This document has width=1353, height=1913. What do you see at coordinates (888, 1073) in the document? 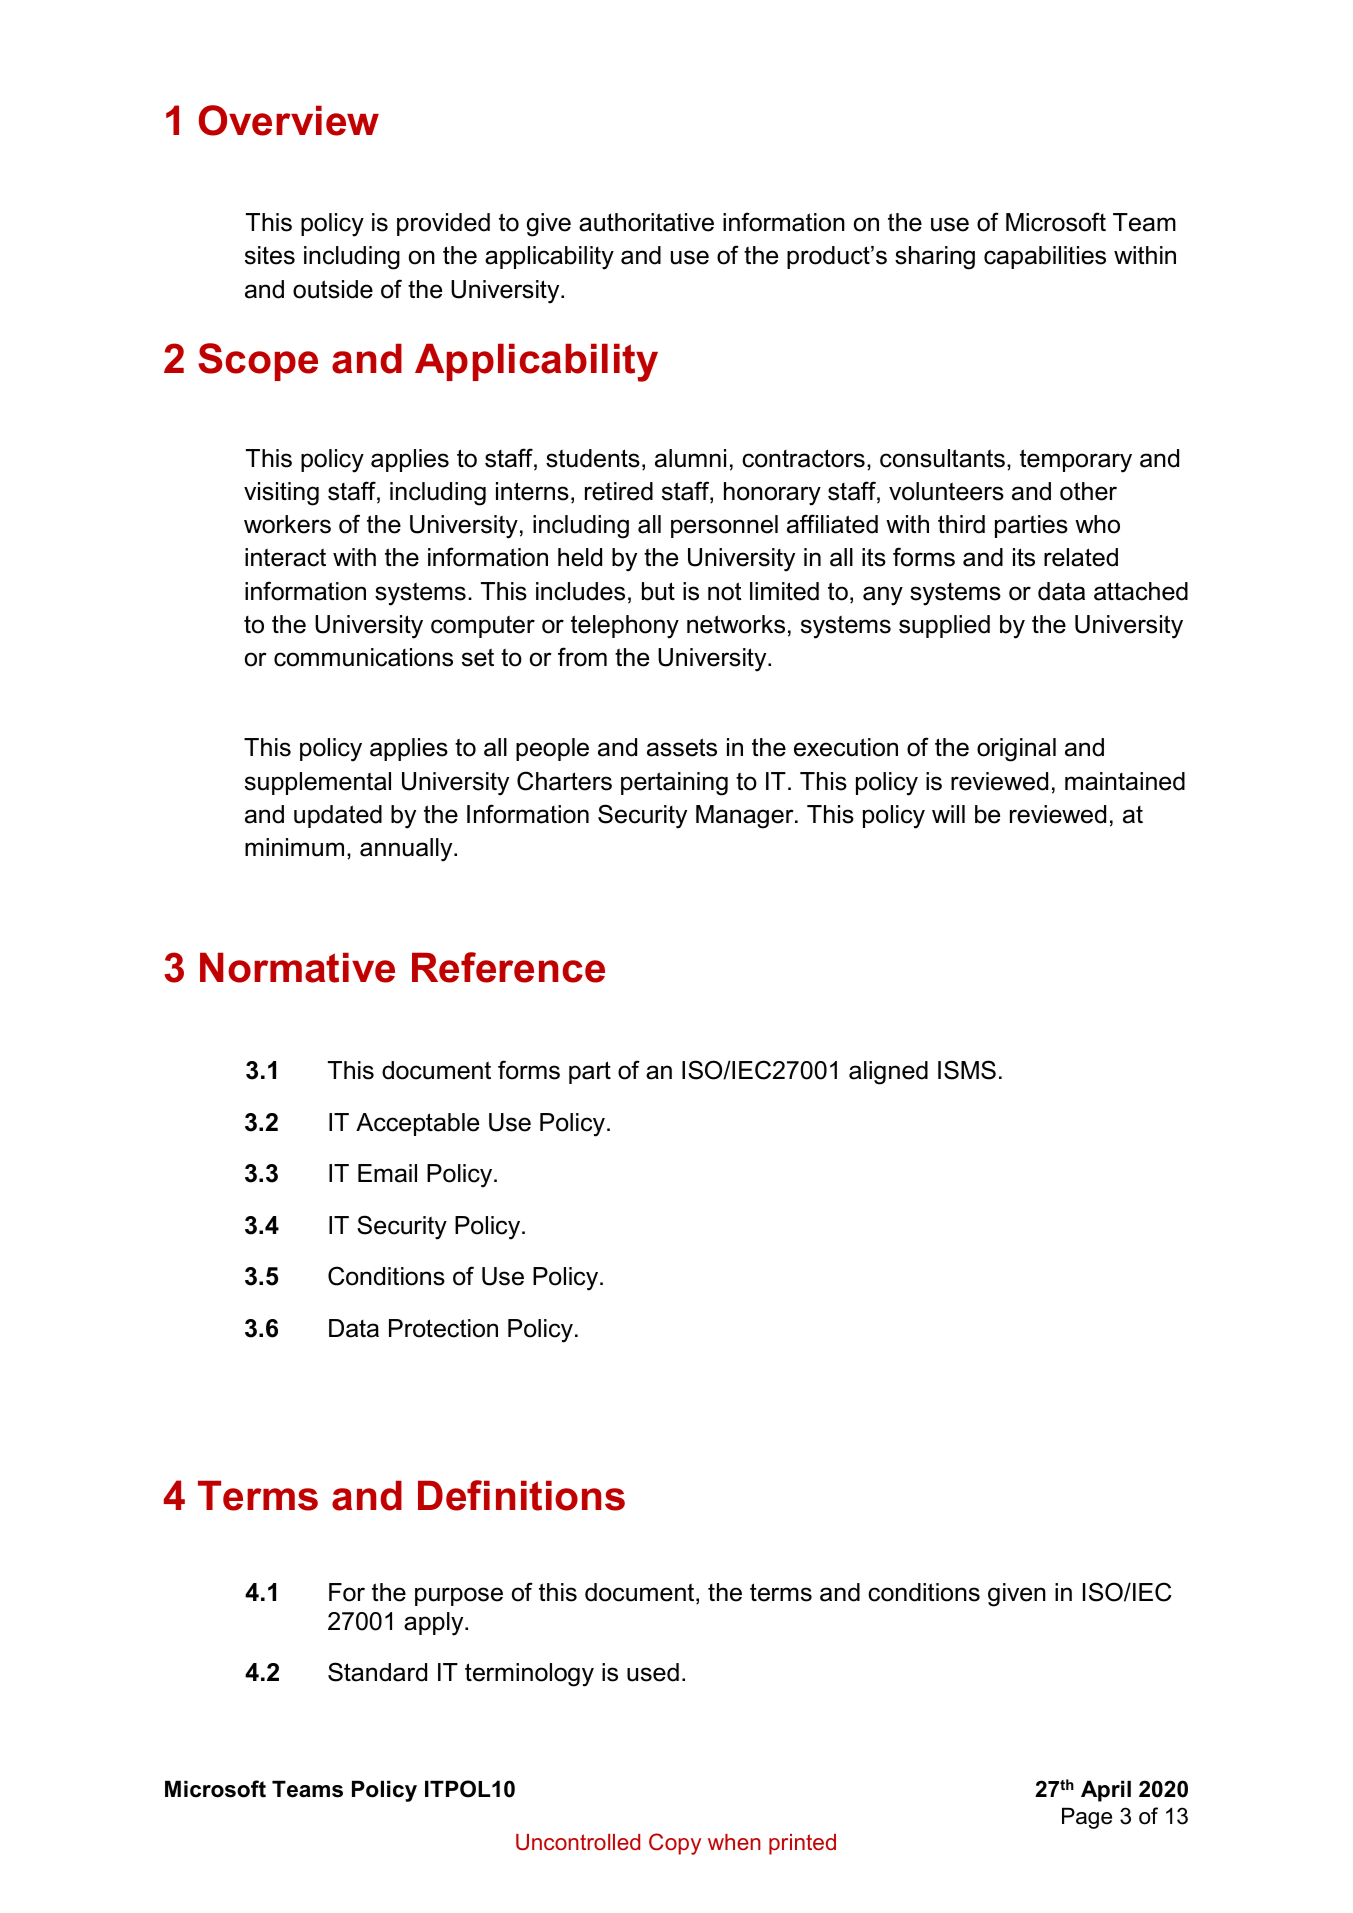
I see `aligned` at bounding box center [888, 1073].
